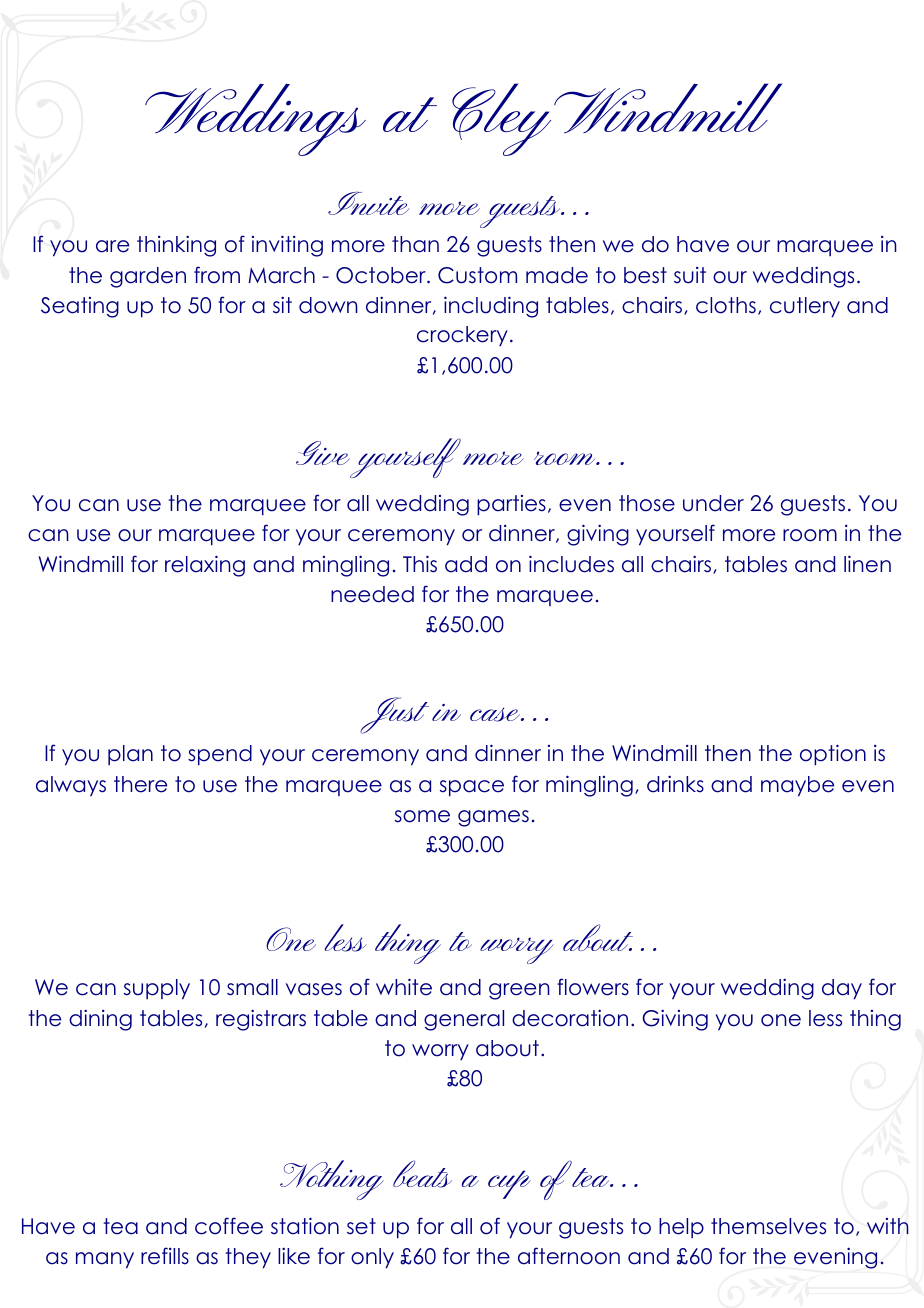 The image size is (924, 1308). What do you see at coordinates (509, 1184) in the page?
I see `cup` at bounding box center [509, 1184].
